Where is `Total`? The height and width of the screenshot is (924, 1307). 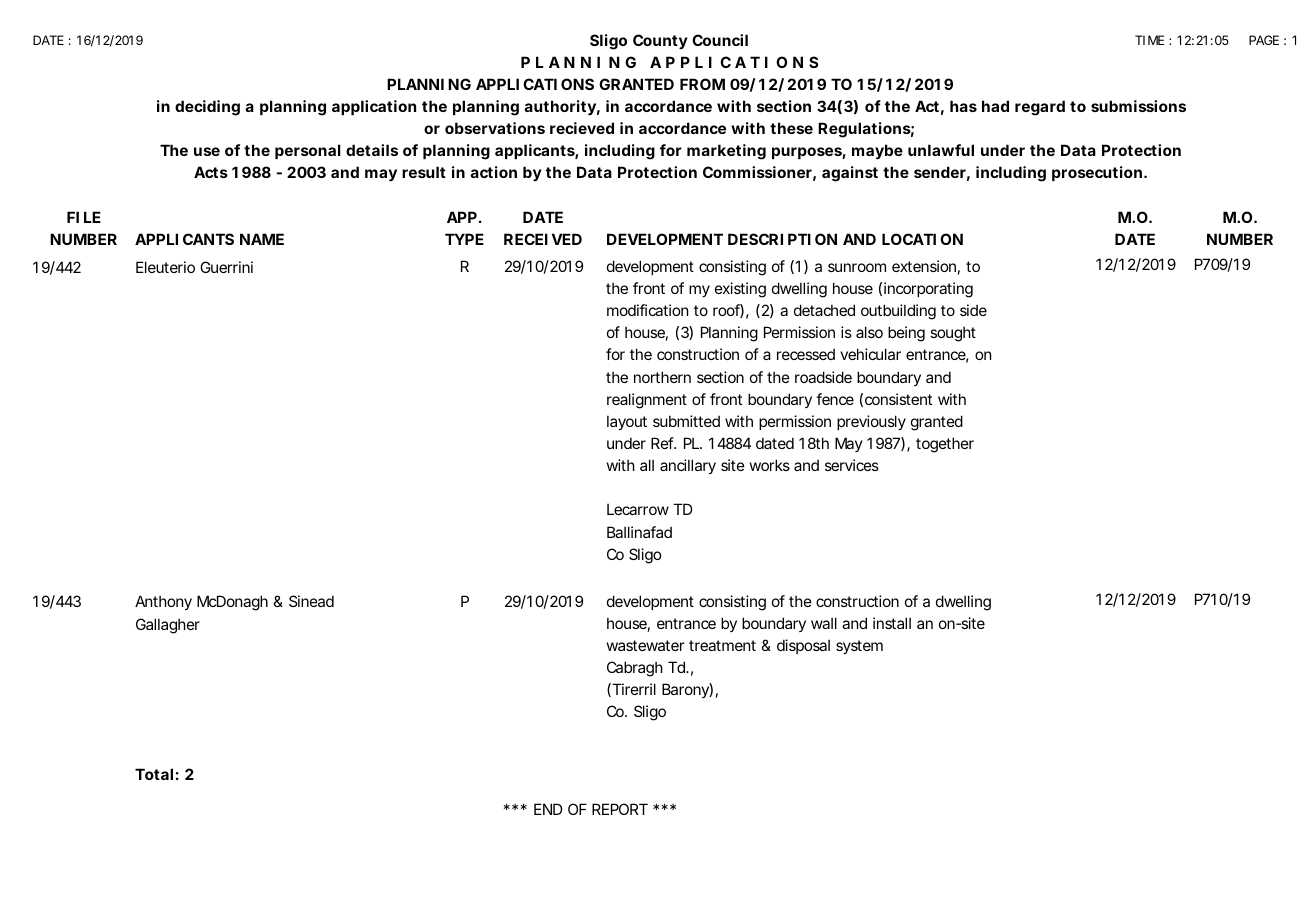 Total is located at coordinates (154, 774).
